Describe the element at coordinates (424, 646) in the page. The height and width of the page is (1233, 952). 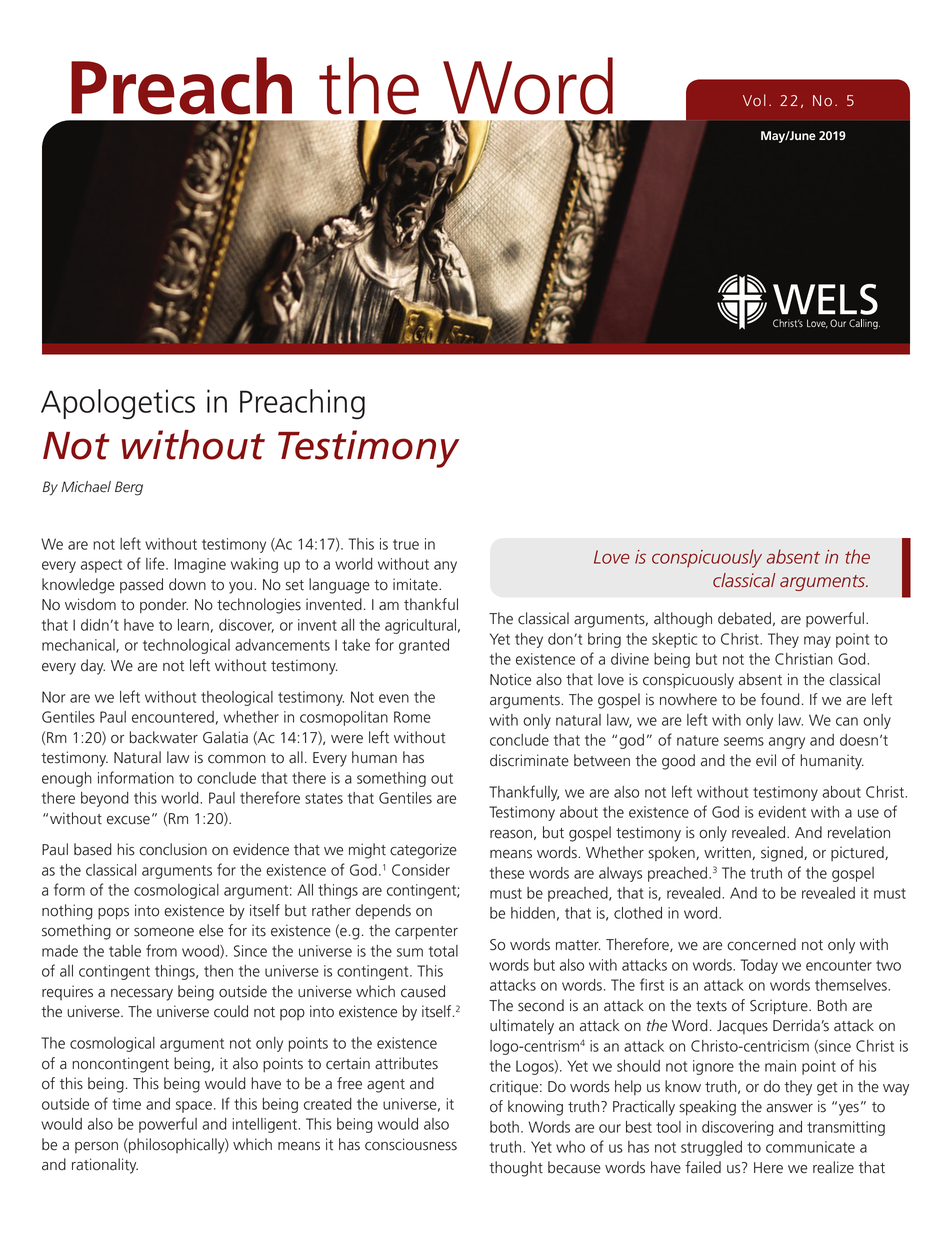
I see `granted` at that location.
